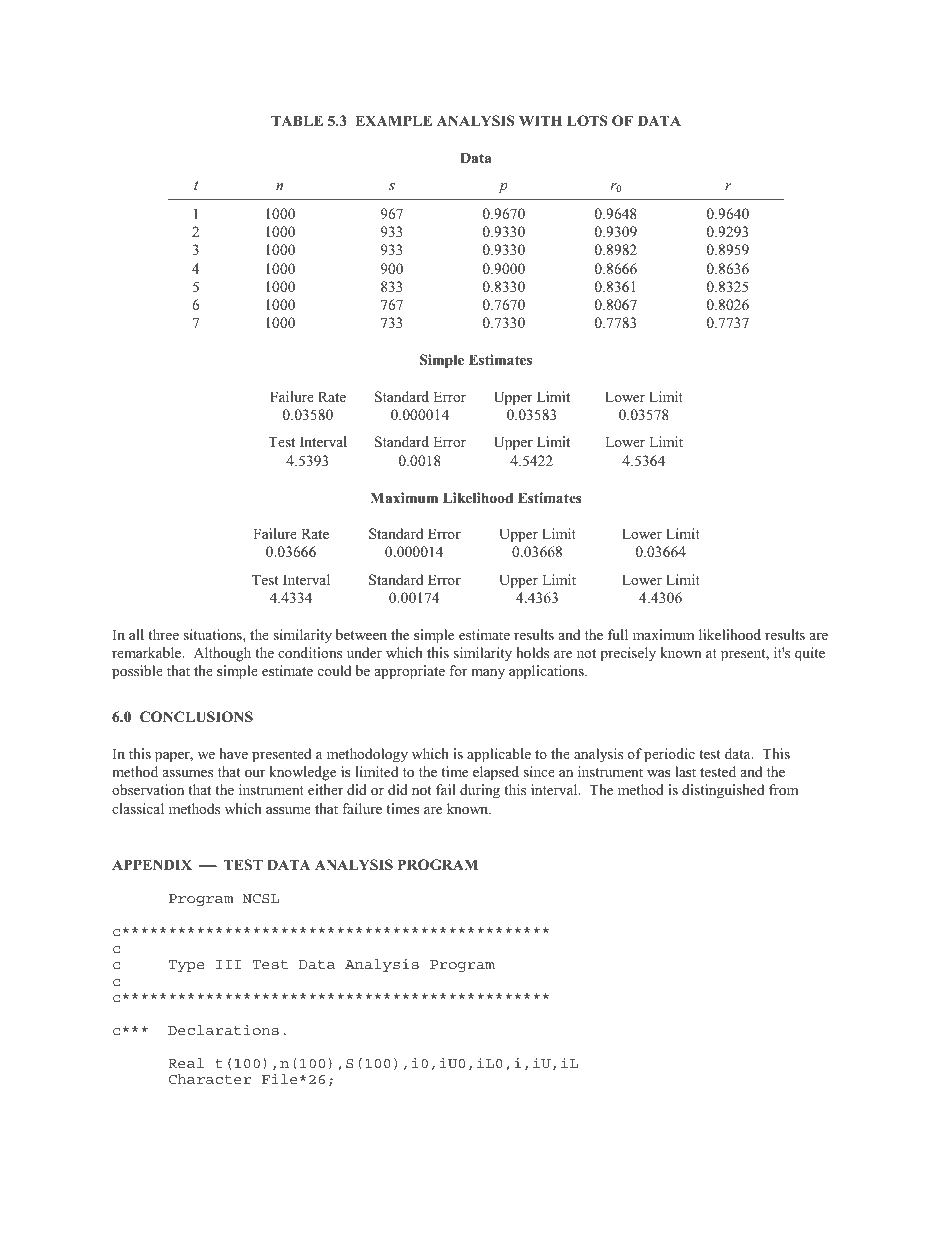 The image size is (952, 1233). What do you see at coordinates (186, 1063) in the screenshot?
I see `Real` at bounding box center [186, 1063].
